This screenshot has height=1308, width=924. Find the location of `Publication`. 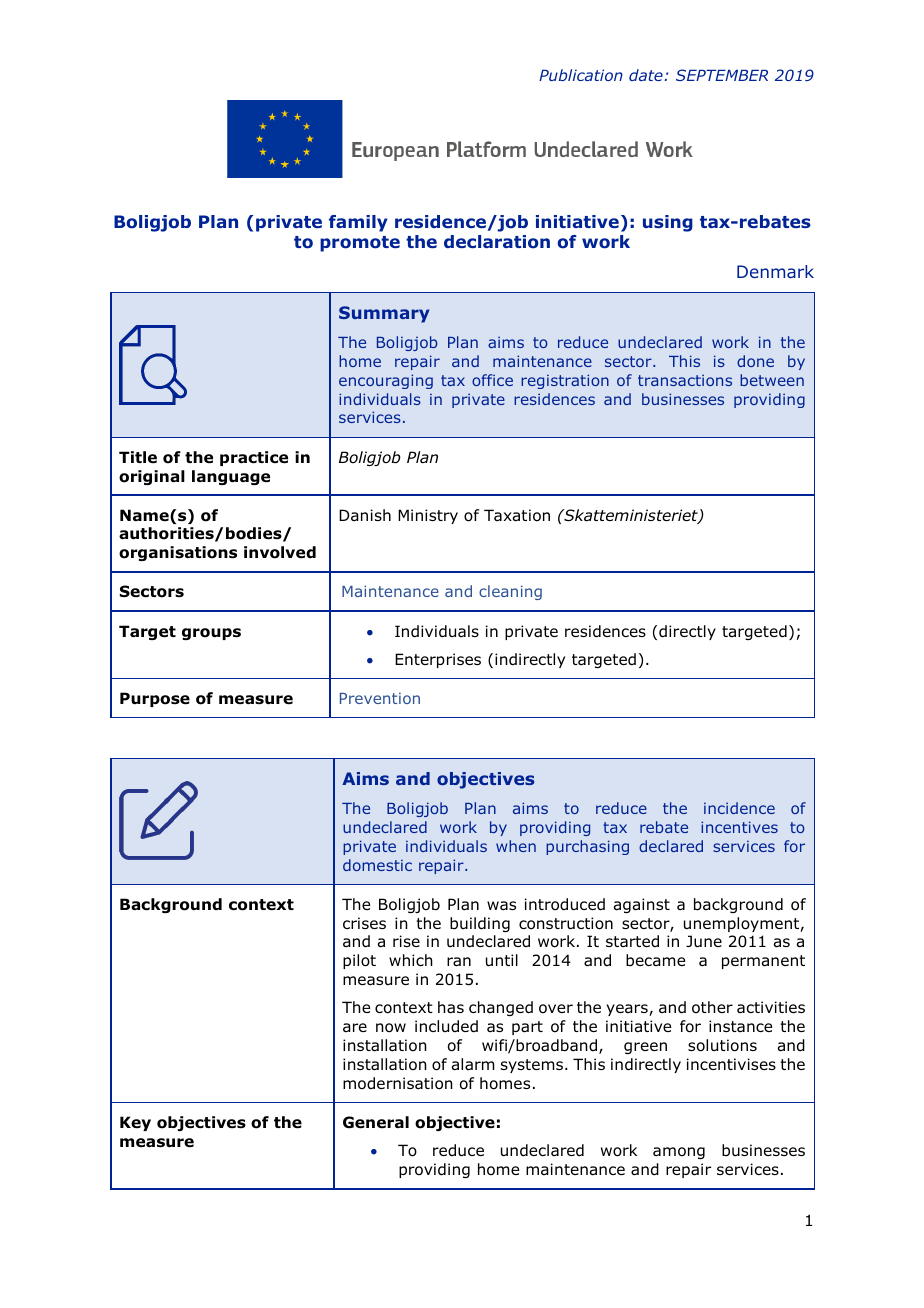

Publication is located at coordinates (581, 75).
